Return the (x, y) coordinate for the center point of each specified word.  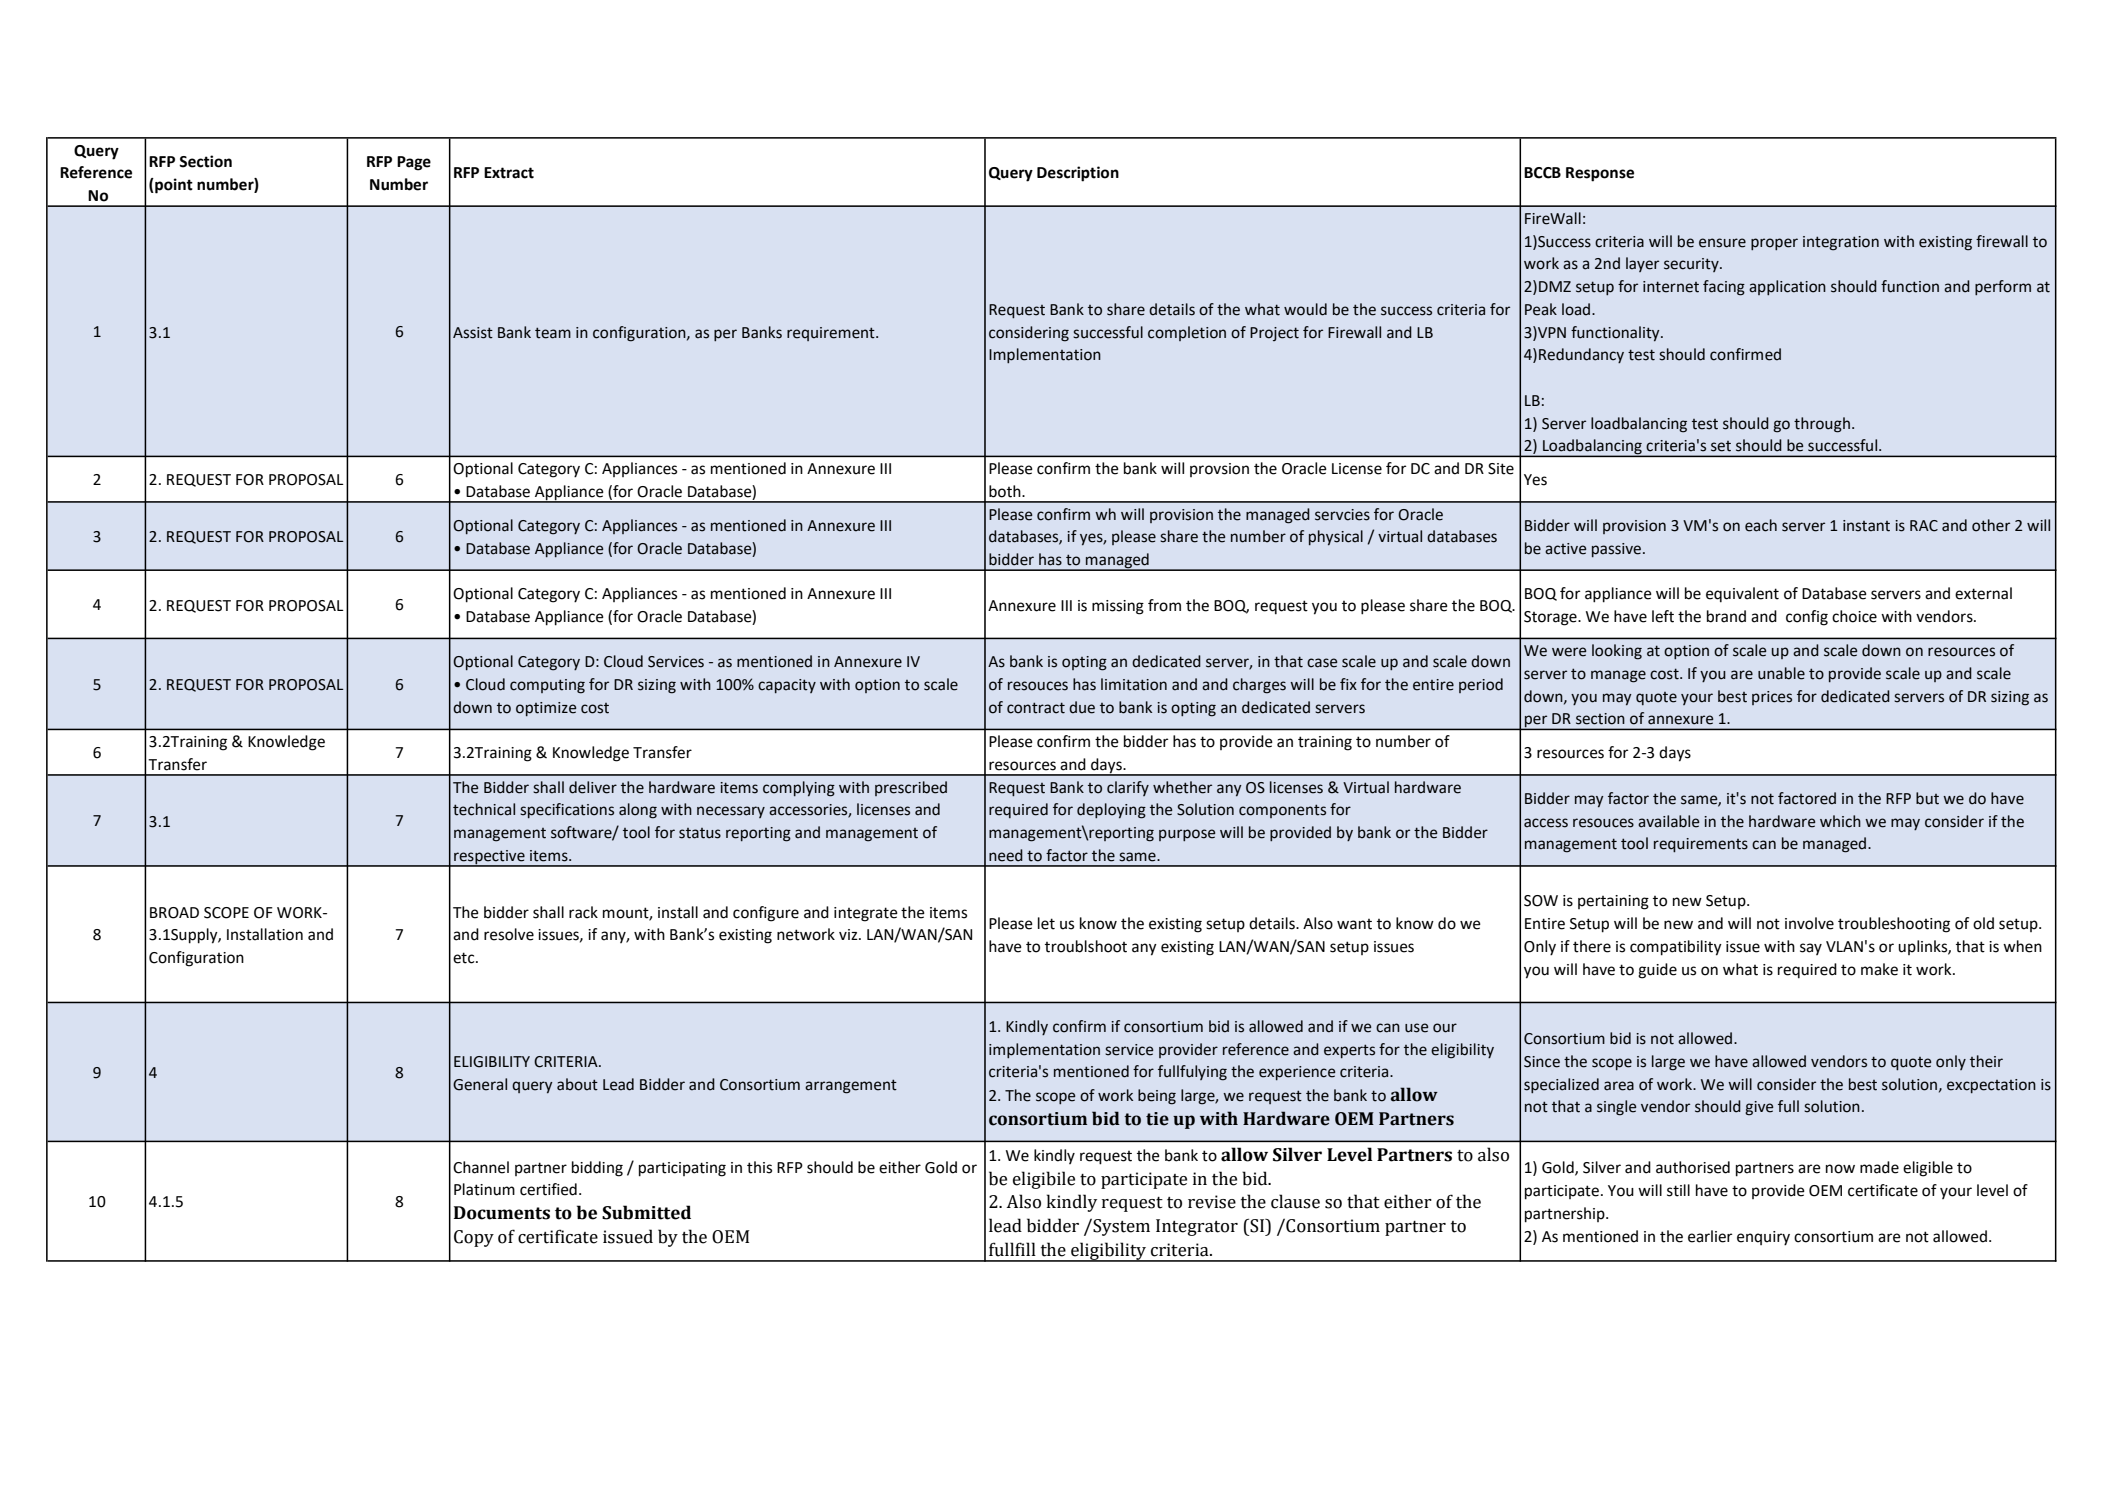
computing (547, 686)
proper (1774, 244)
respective (489, 858)
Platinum (484, 1189)
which (1840, 821)
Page (414, 163)
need (1006, 855)
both (1006, 491)
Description (1078, 174)
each (1761, 525)
